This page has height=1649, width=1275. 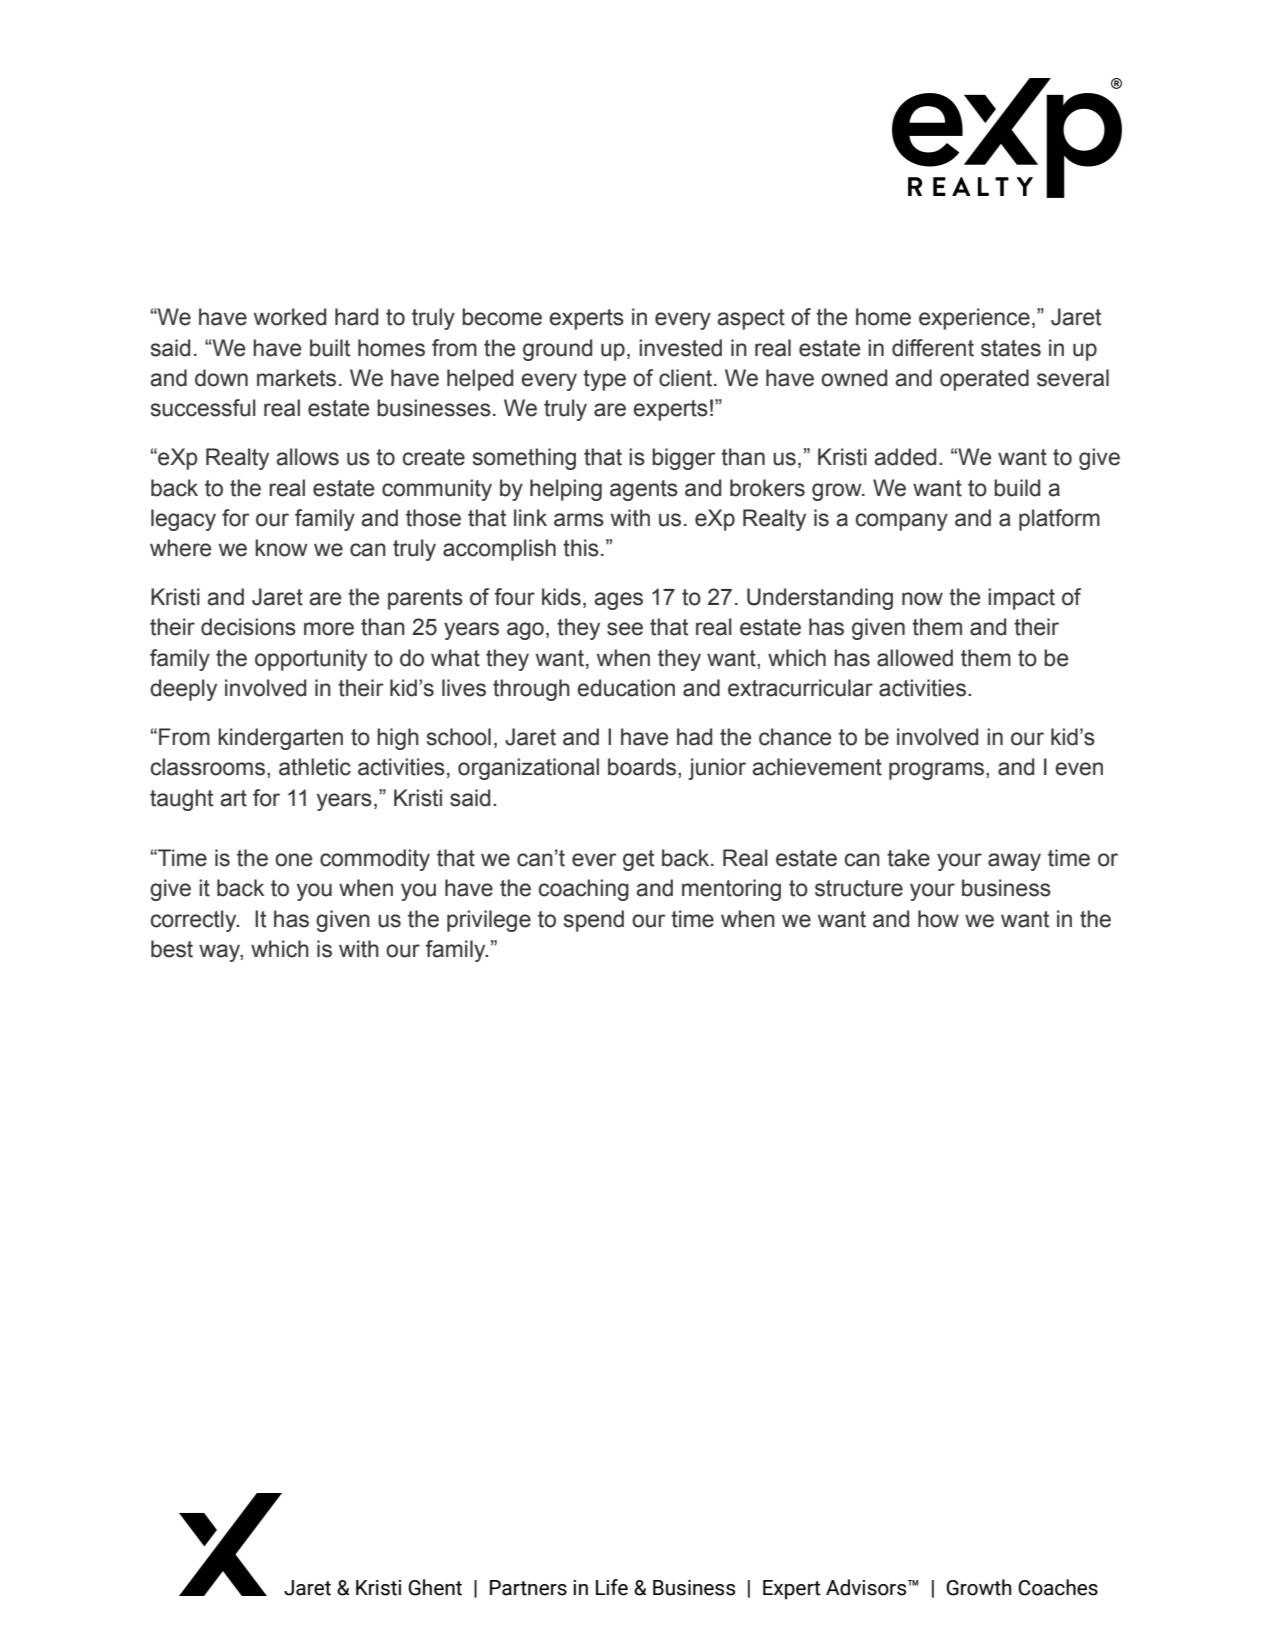 What do you see at coordinates (604, 380) in the page?
I see `type` at bounding box center [604, 380].
